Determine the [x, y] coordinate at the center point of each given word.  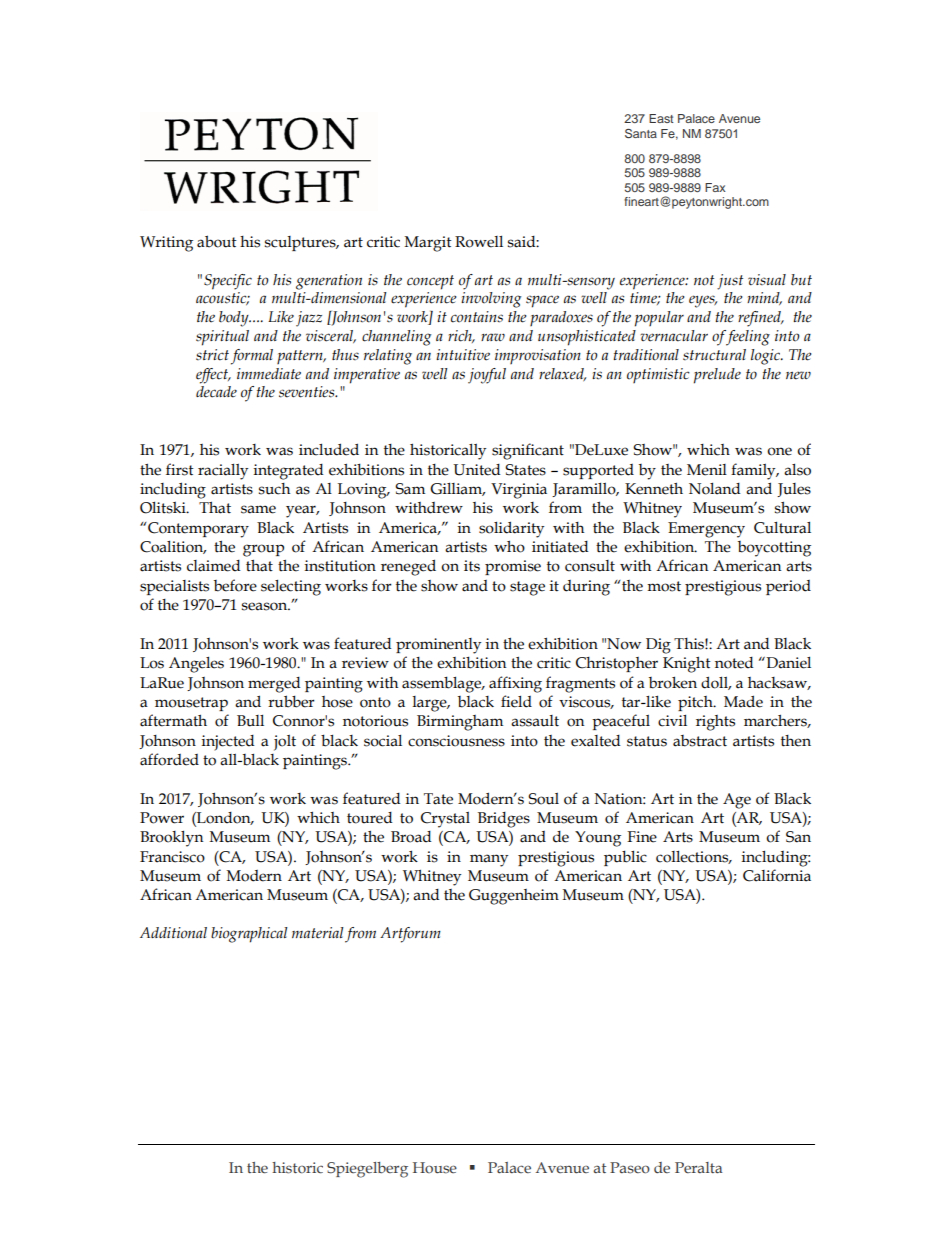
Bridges [504, 820]
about [217, 241]
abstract [700, 741]
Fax [715, 187]
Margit [428, 244]
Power [162, 818]
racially [223, 472]
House [435, 1168]
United [476, 470]
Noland [714, 489]
